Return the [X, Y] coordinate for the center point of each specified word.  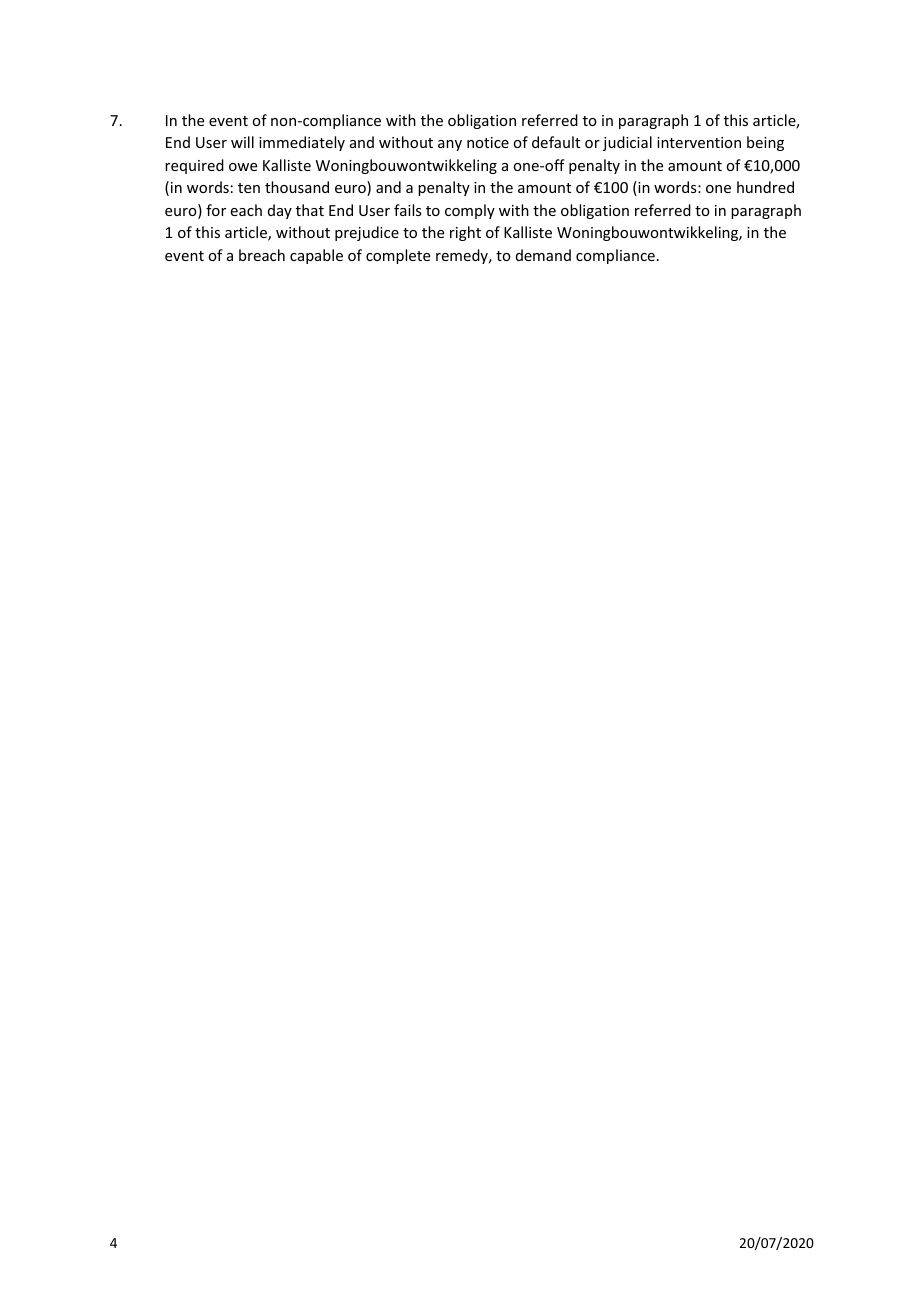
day [280, 211]
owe [243, 167]
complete [398, 256]
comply [470, 211]
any [450, 145]
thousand [297, 187]
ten [249, 188]
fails [407, 210]
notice [488, 142]
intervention [699, 142]
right [465, 233]
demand [543, 255]
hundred [765, 187]
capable [316, 256]
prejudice [367, 233]
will [242, 142]
